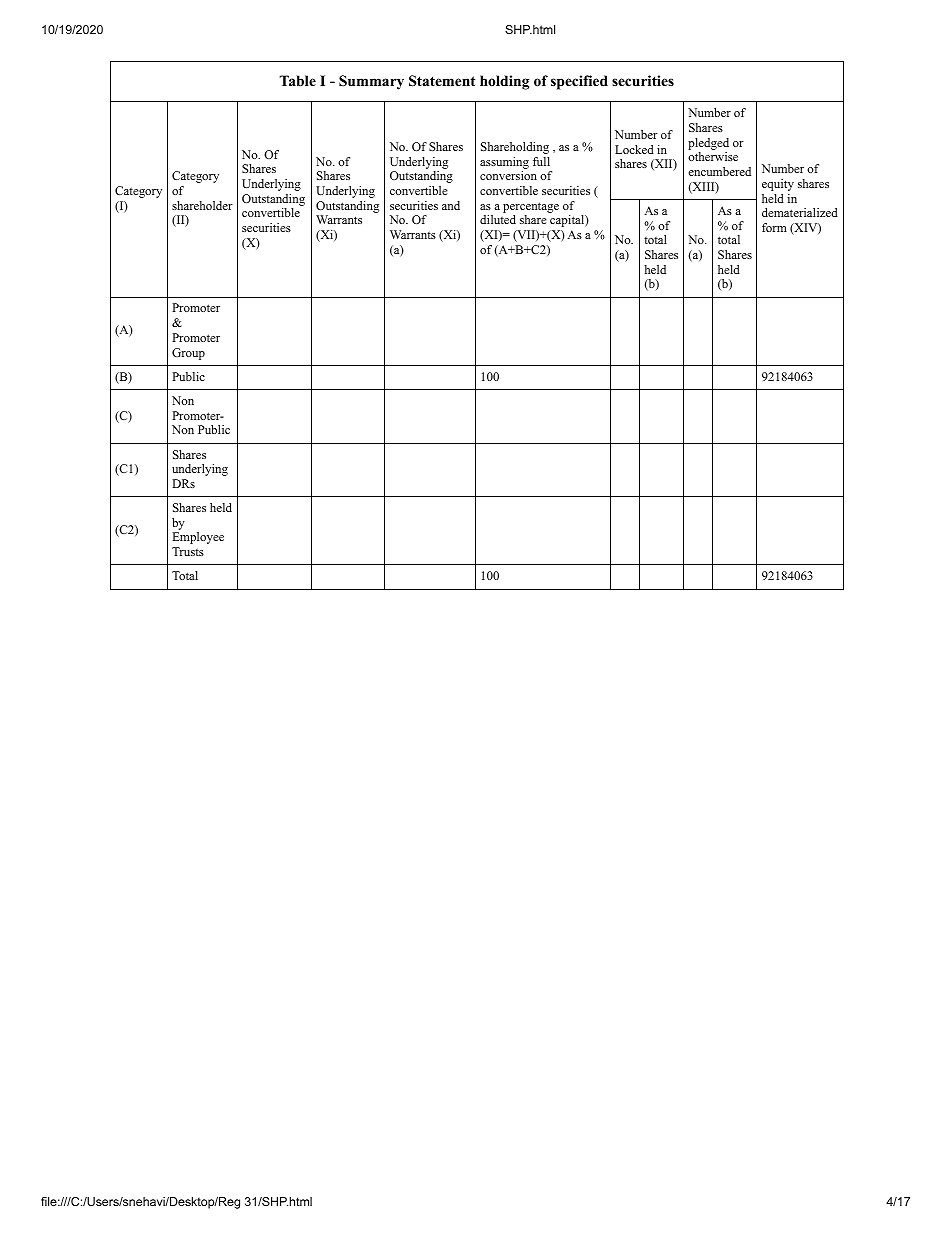 The image size is (952, 1233). What do you see at coordinates (298, 80) in the screenshot?
I see `Table` at bounding box center [298, 80].
